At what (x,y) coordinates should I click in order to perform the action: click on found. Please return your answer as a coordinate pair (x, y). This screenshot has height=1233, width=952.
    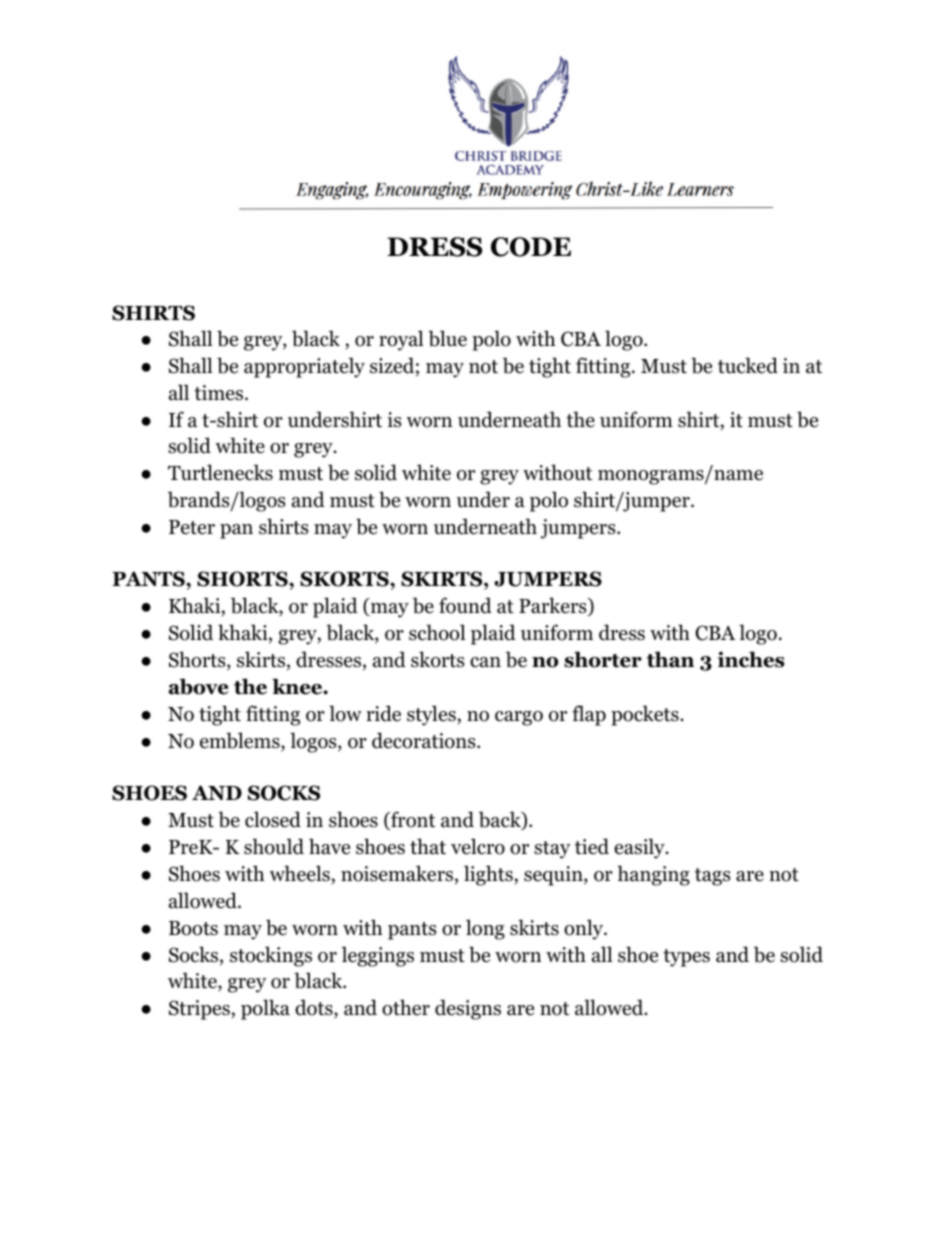
    Looking at the image, I should click on (465, 605).
